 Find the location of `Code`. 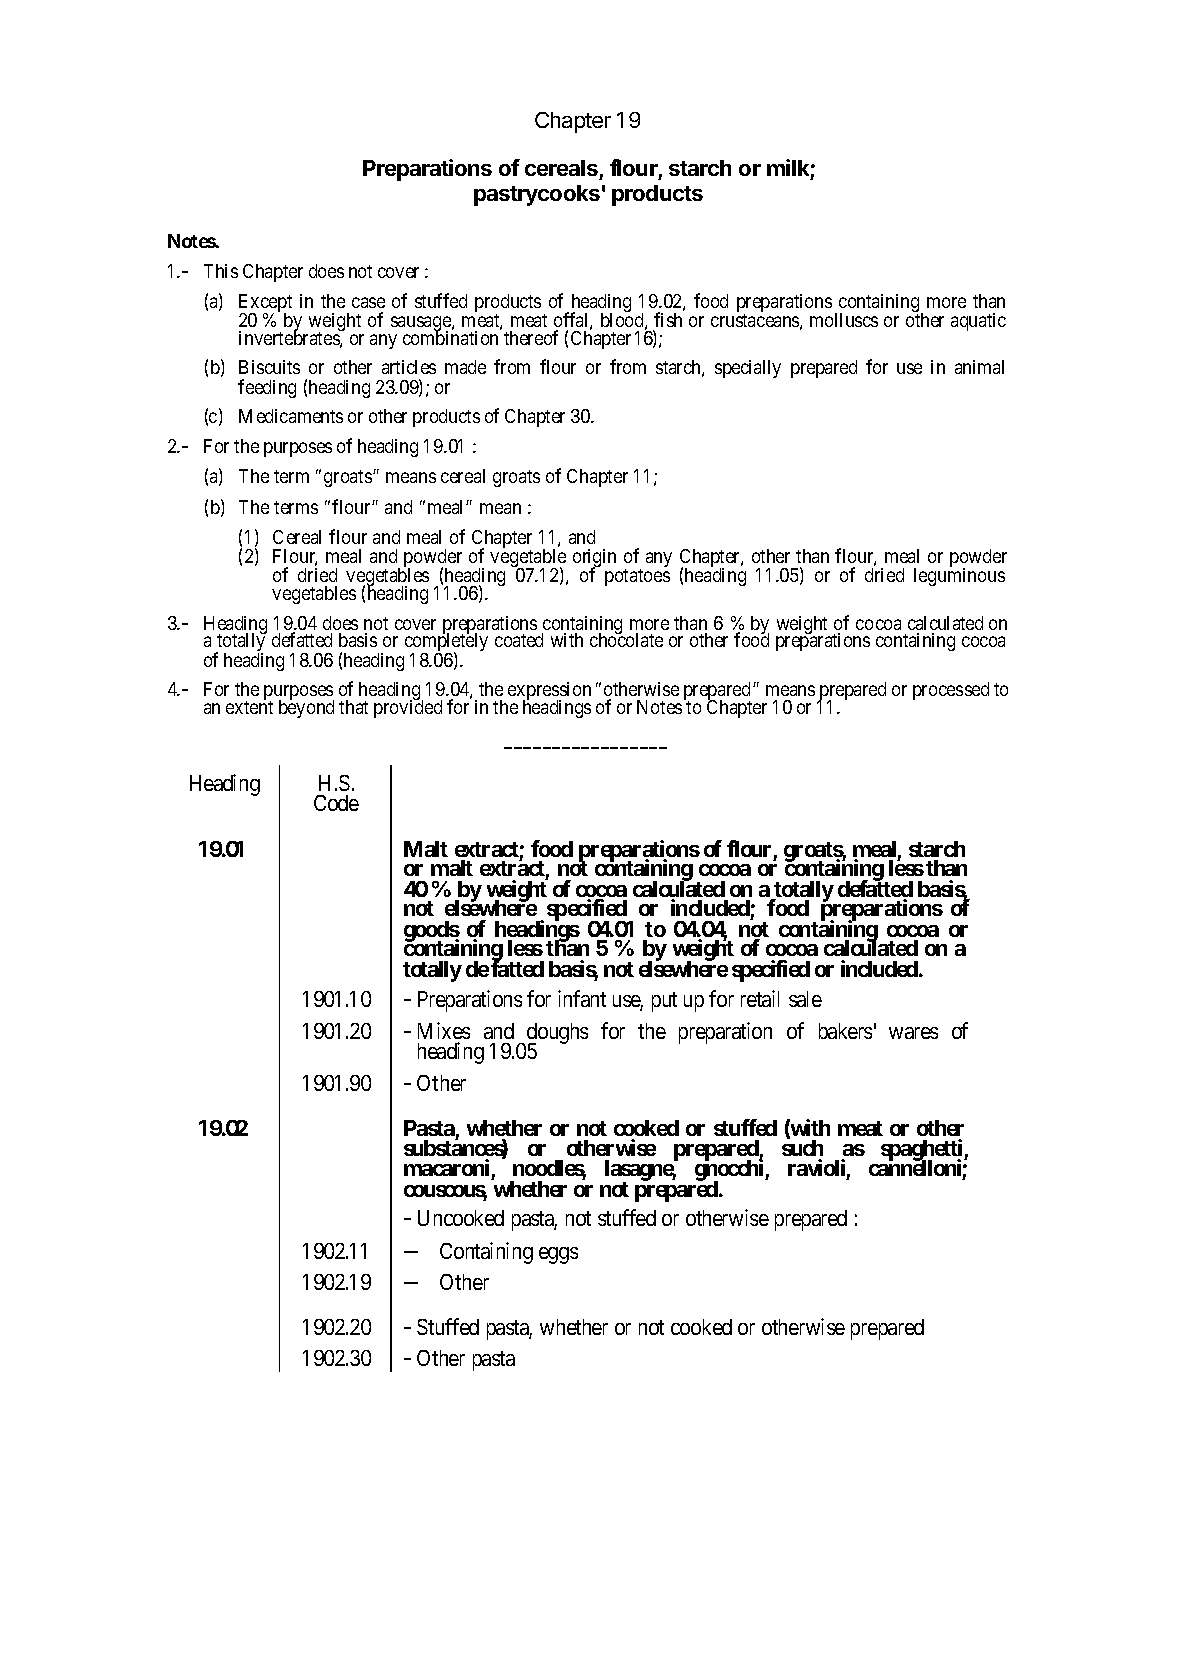

Code is located at coordinates (336, 803).
